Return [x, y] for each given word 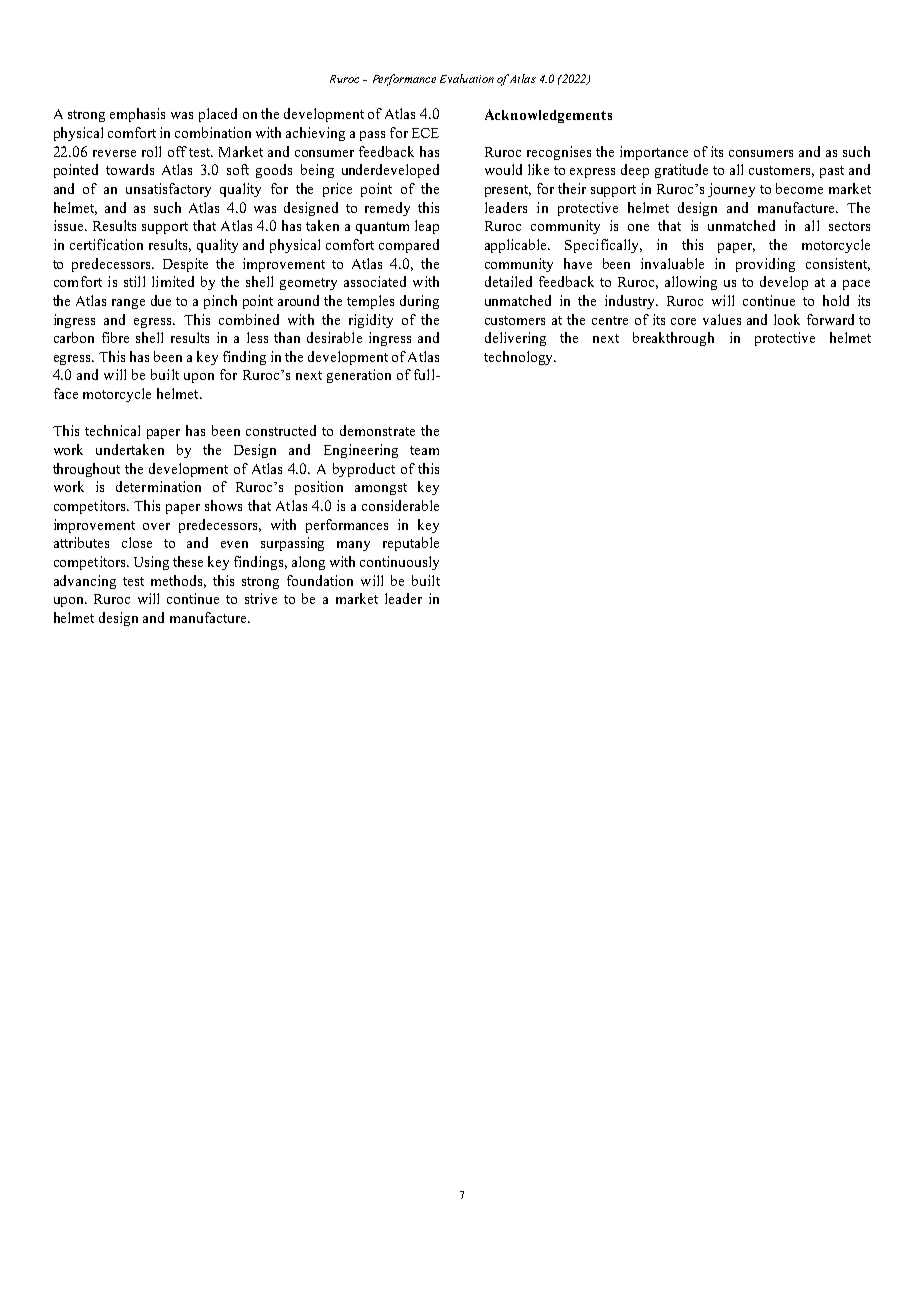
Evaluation [467, 78]
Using [151, 563]
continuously [399, 563]
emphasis [137, 115]
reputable [411, 544]
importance [654, 153]
